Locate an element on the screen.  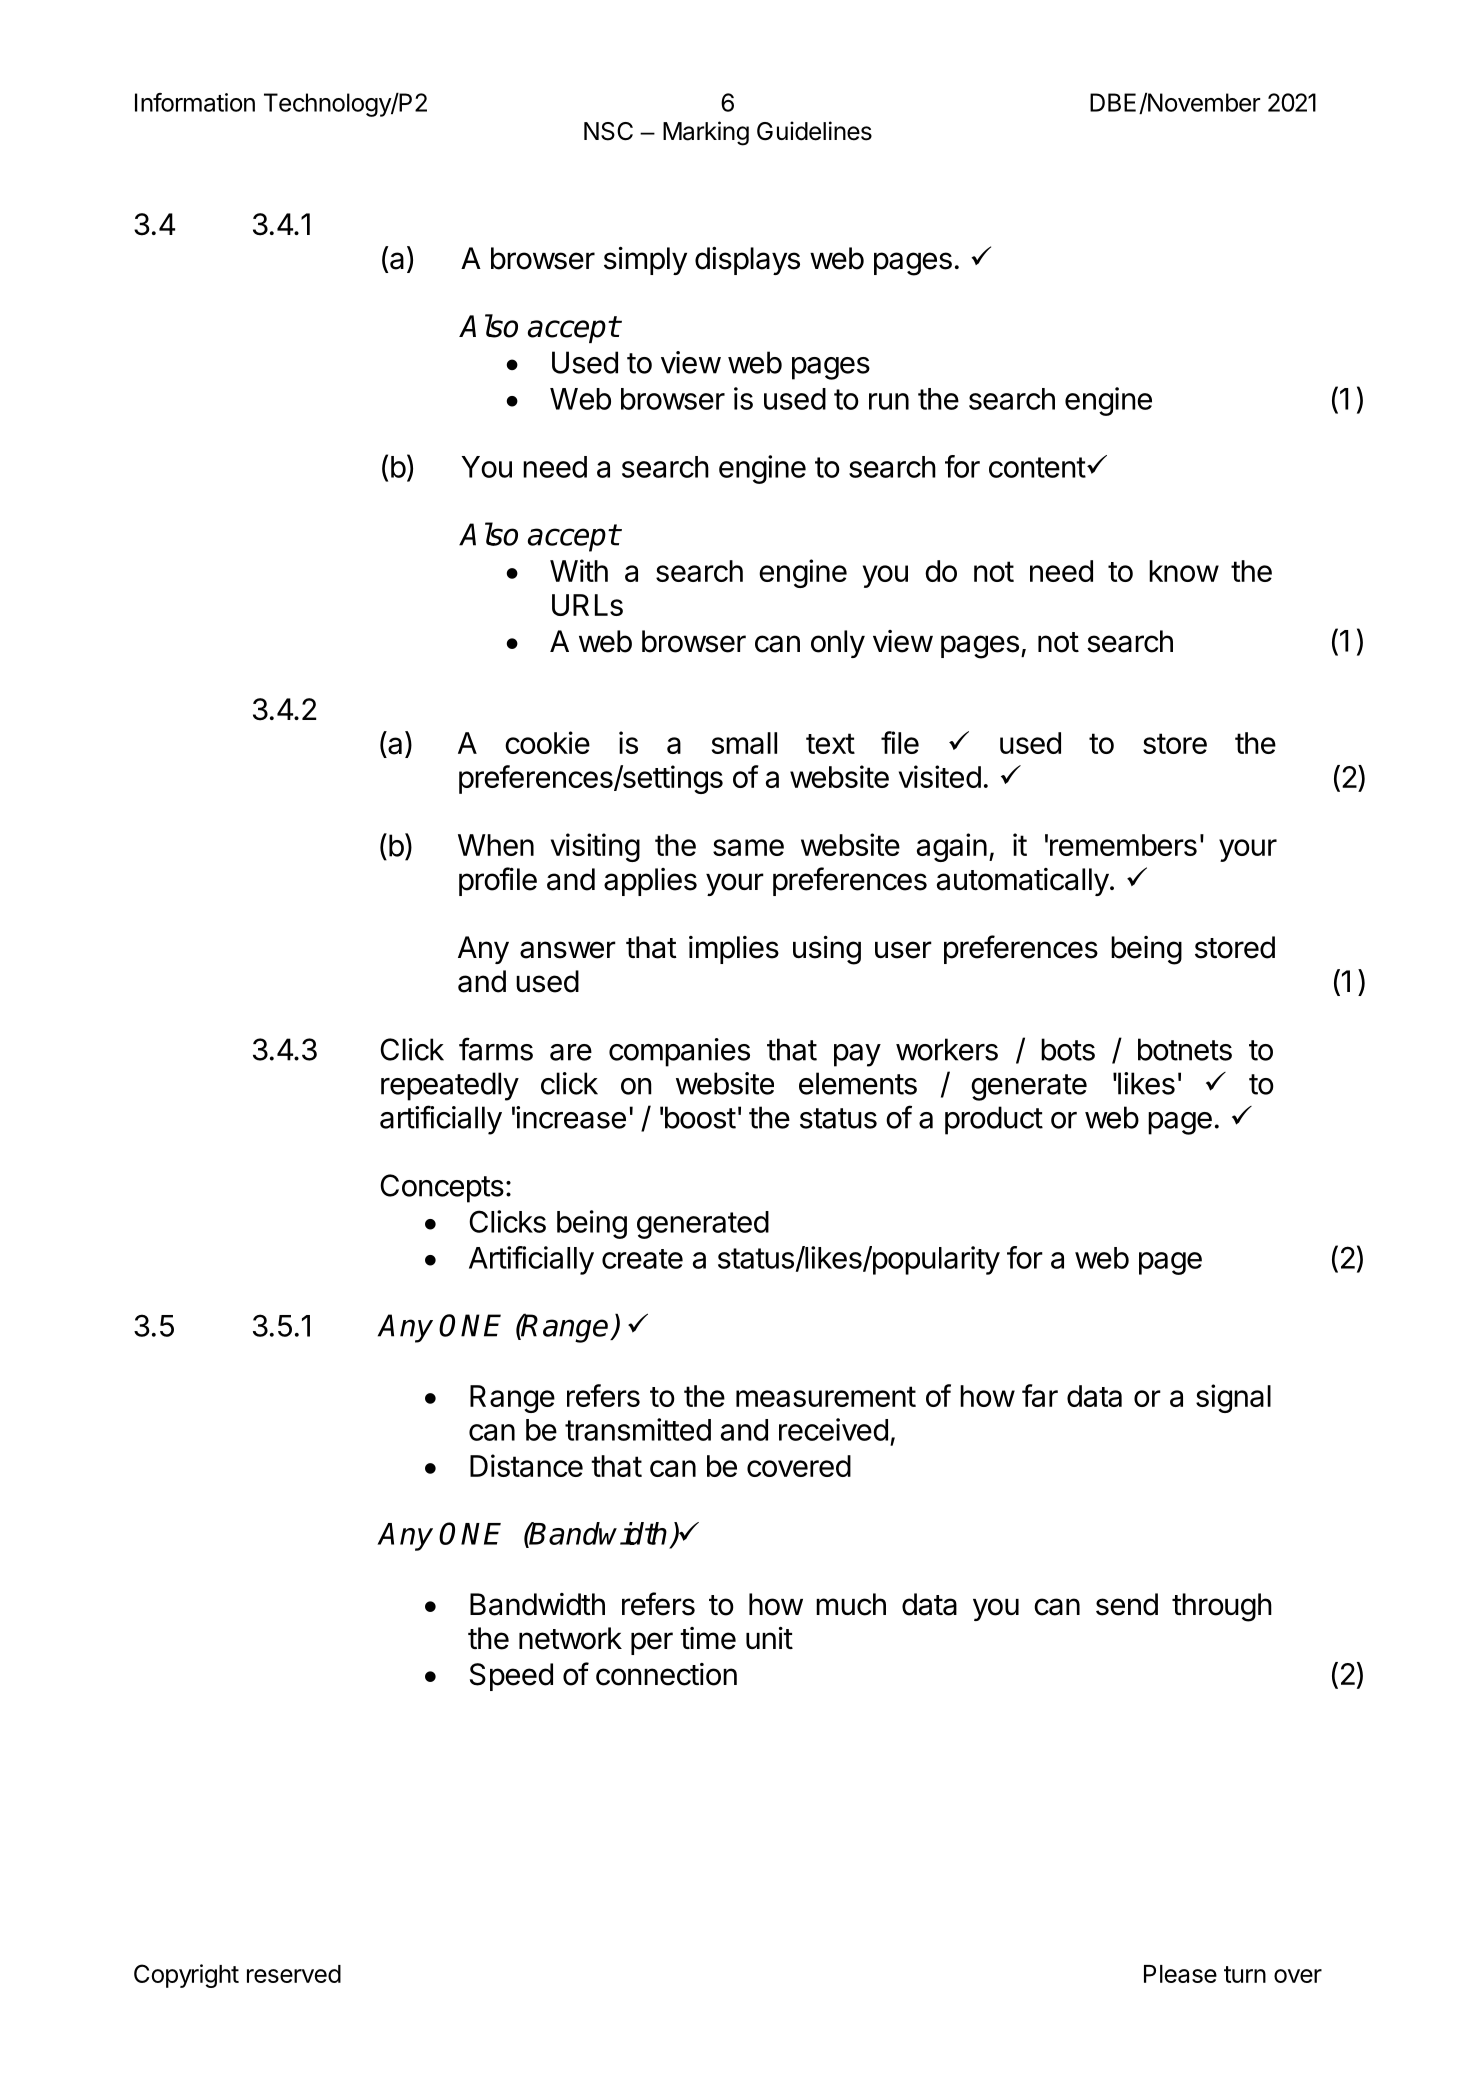
create is located at coordinates (642, 1259).
